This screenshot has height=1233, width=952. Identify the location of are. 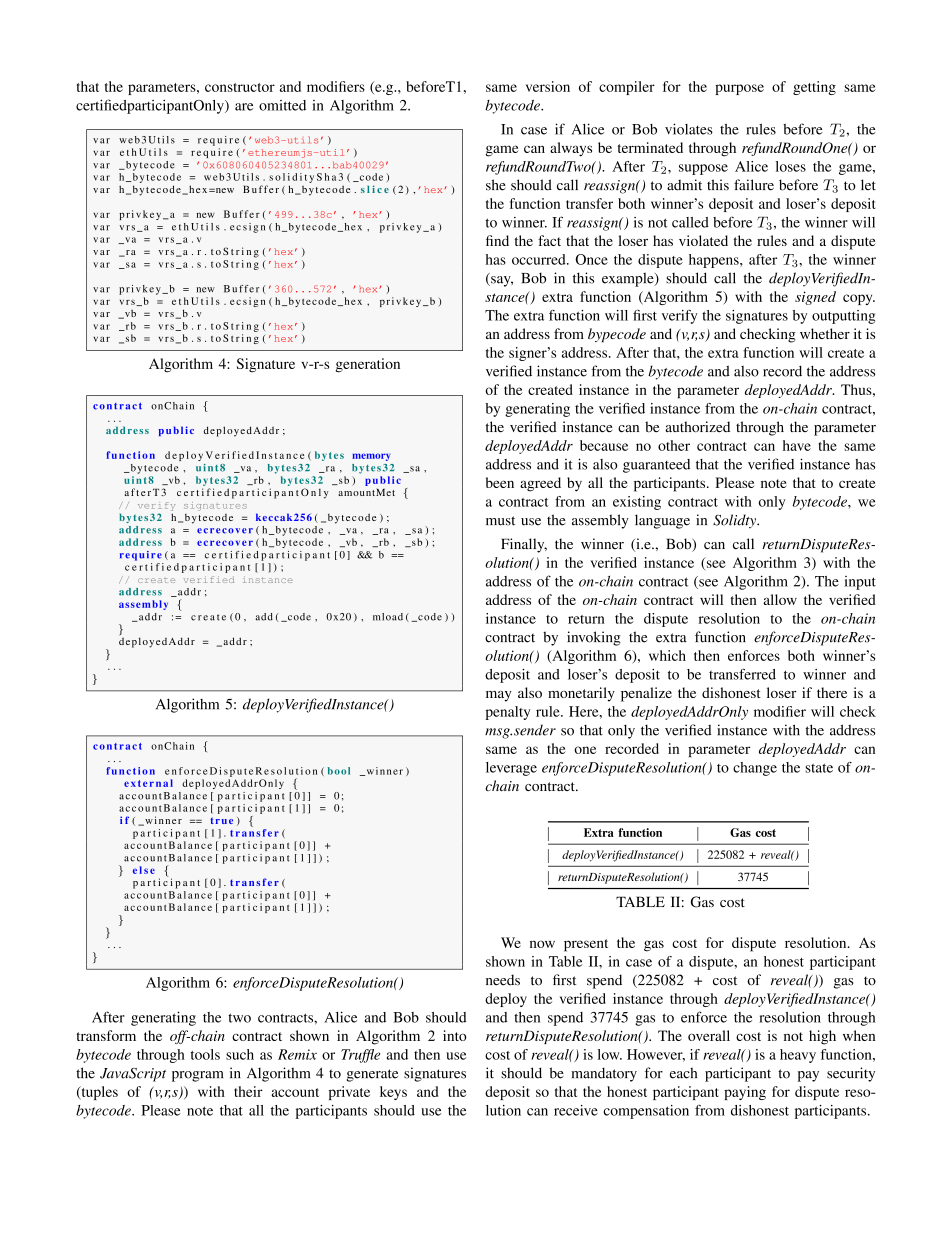
(244, 107).
